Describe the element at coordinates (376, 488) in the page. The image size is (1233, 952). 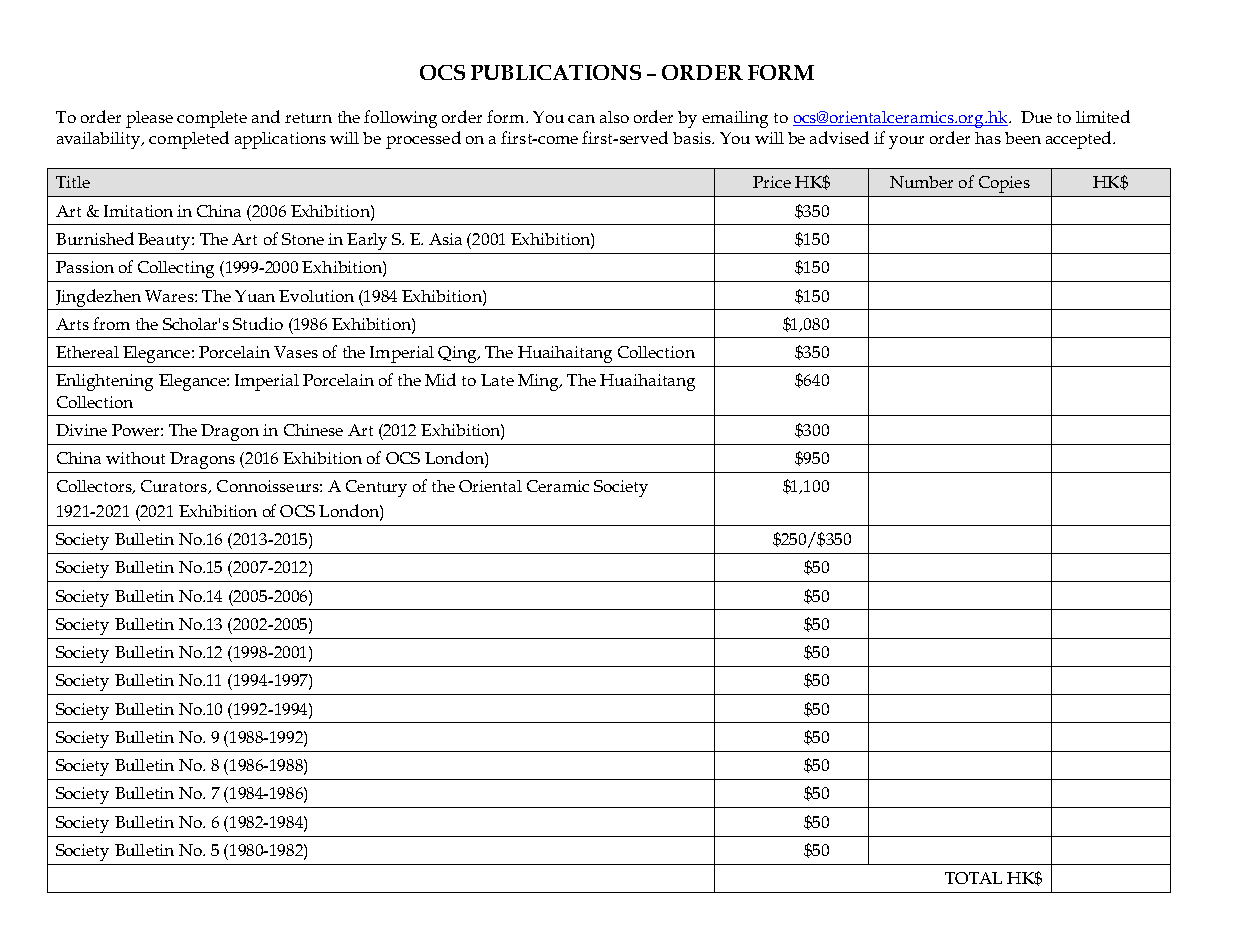
I see `Century` at that location.
